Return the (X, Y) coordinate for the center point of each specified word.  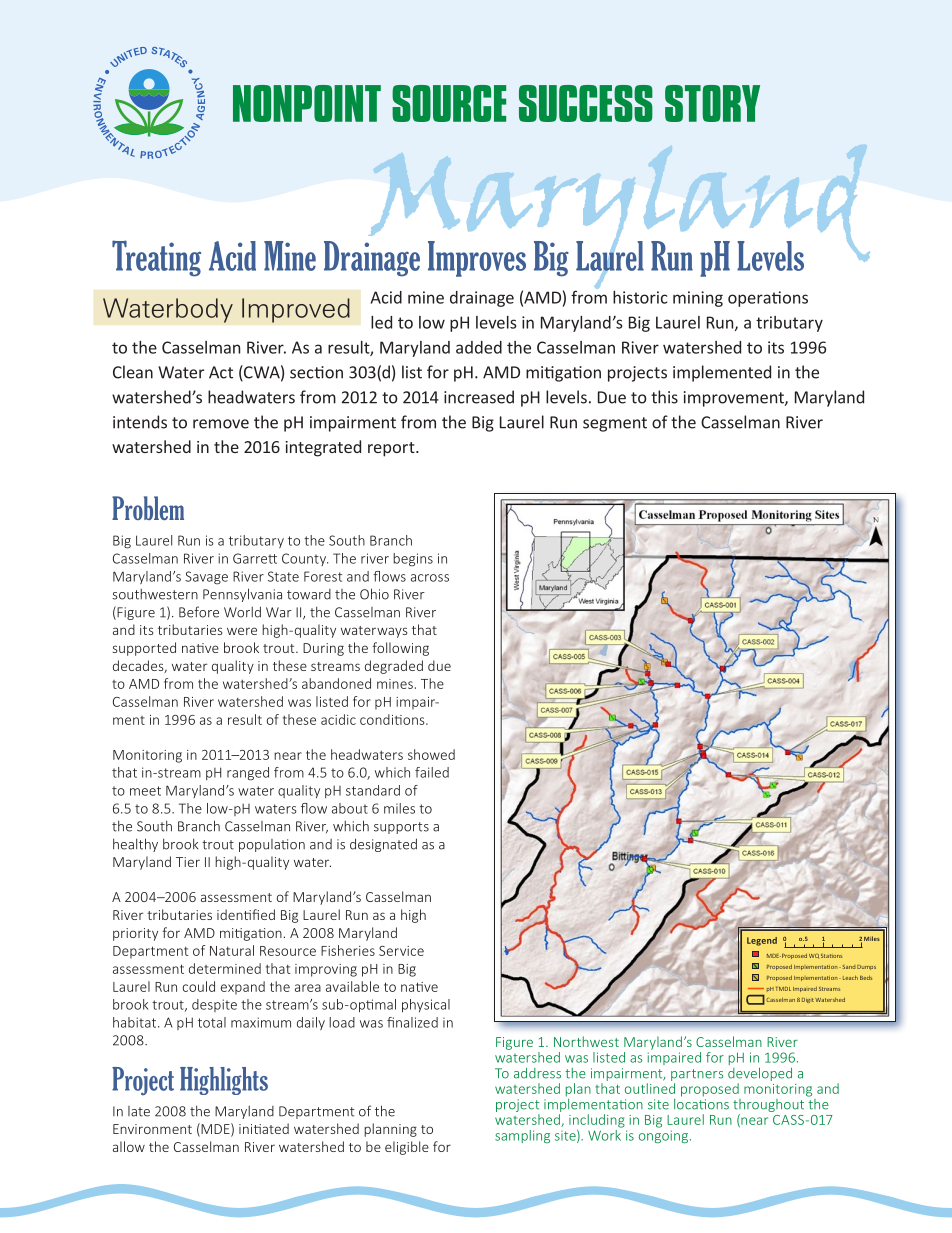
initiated (264, 1128)
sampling (522, 1136)
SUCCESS (586, 103)
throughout (768, 1107)
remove (221, 424)
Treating (156, 258)
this (664, 397)
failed (432, 772)
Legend (762, 941)
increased (479, 397)
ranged (248, 774)
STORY (712, 103)
